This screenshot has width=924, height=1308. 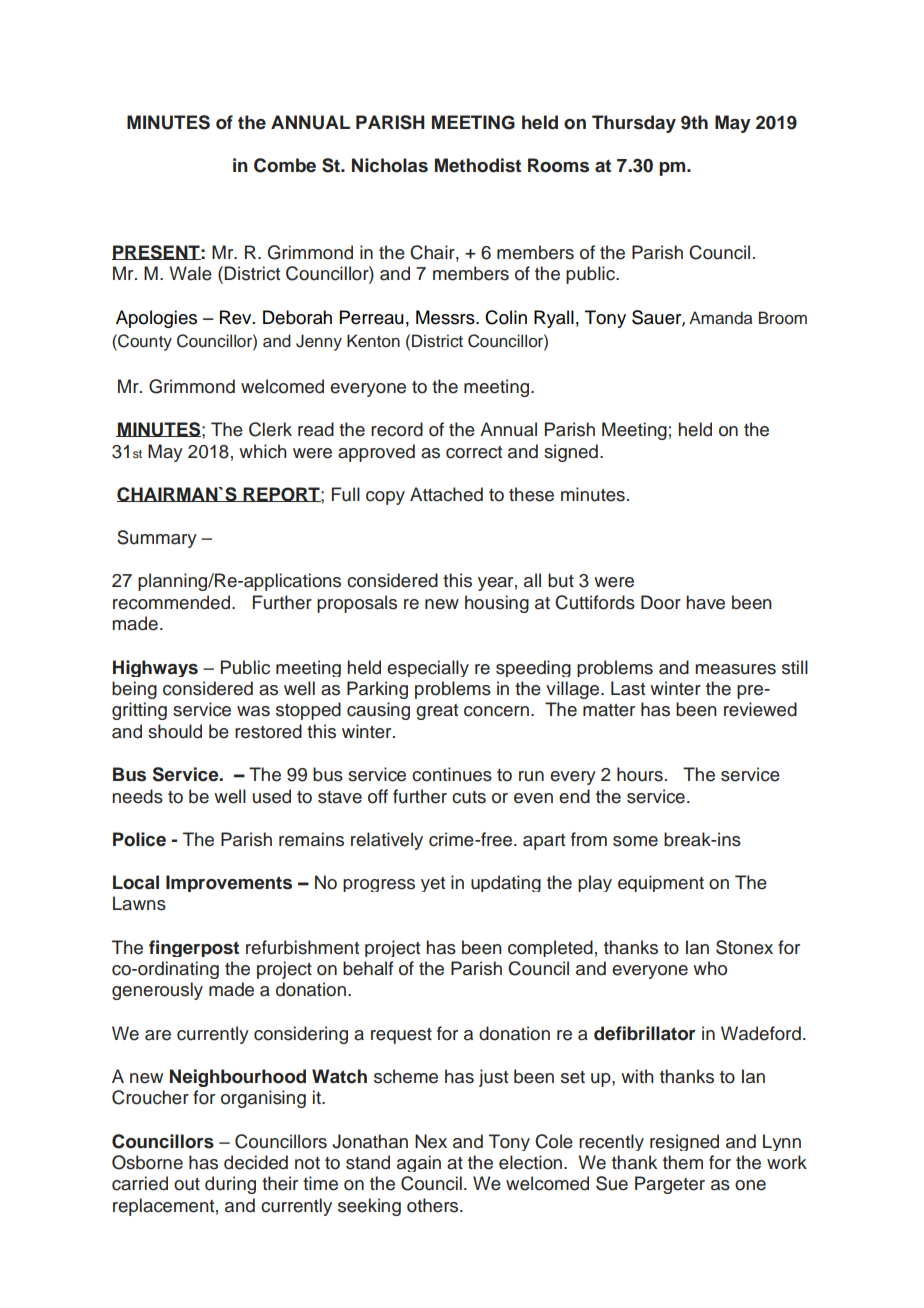 What do you see at coordinates (419, 1163) in the screenshot?
I see `again` at bounding box center [419, 1163].
